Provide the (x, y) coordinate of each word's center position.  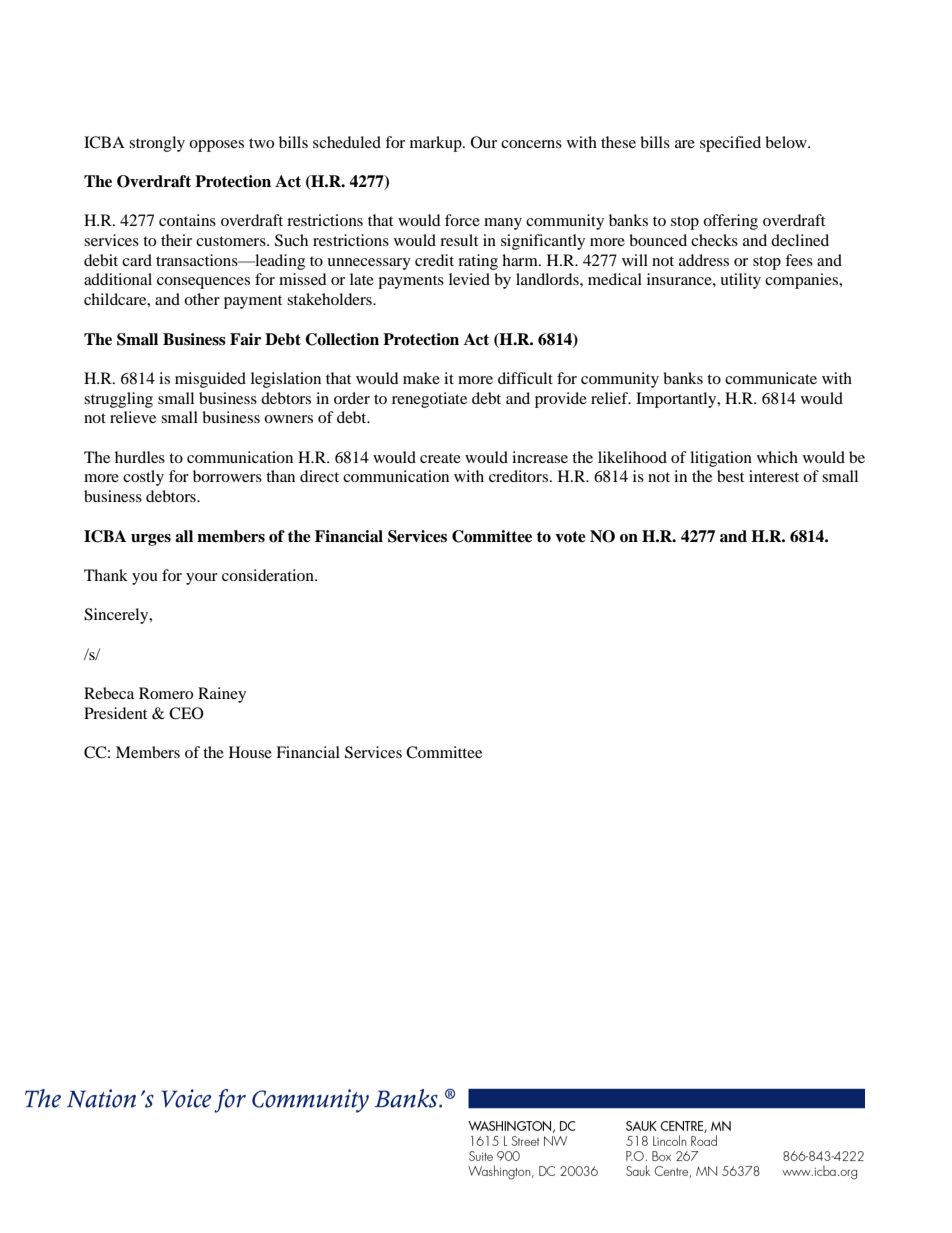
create (440, 458)
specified (730, 144)
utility (740, 281)
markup (437, 144)
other (202, 299)
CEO (186, 713)
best (730, 476)
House (250, 752)
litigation (721, 459)
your (202, 579)
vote (570, 537)
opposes (216, 146)
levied (469, 279)
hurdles (140, 457)
